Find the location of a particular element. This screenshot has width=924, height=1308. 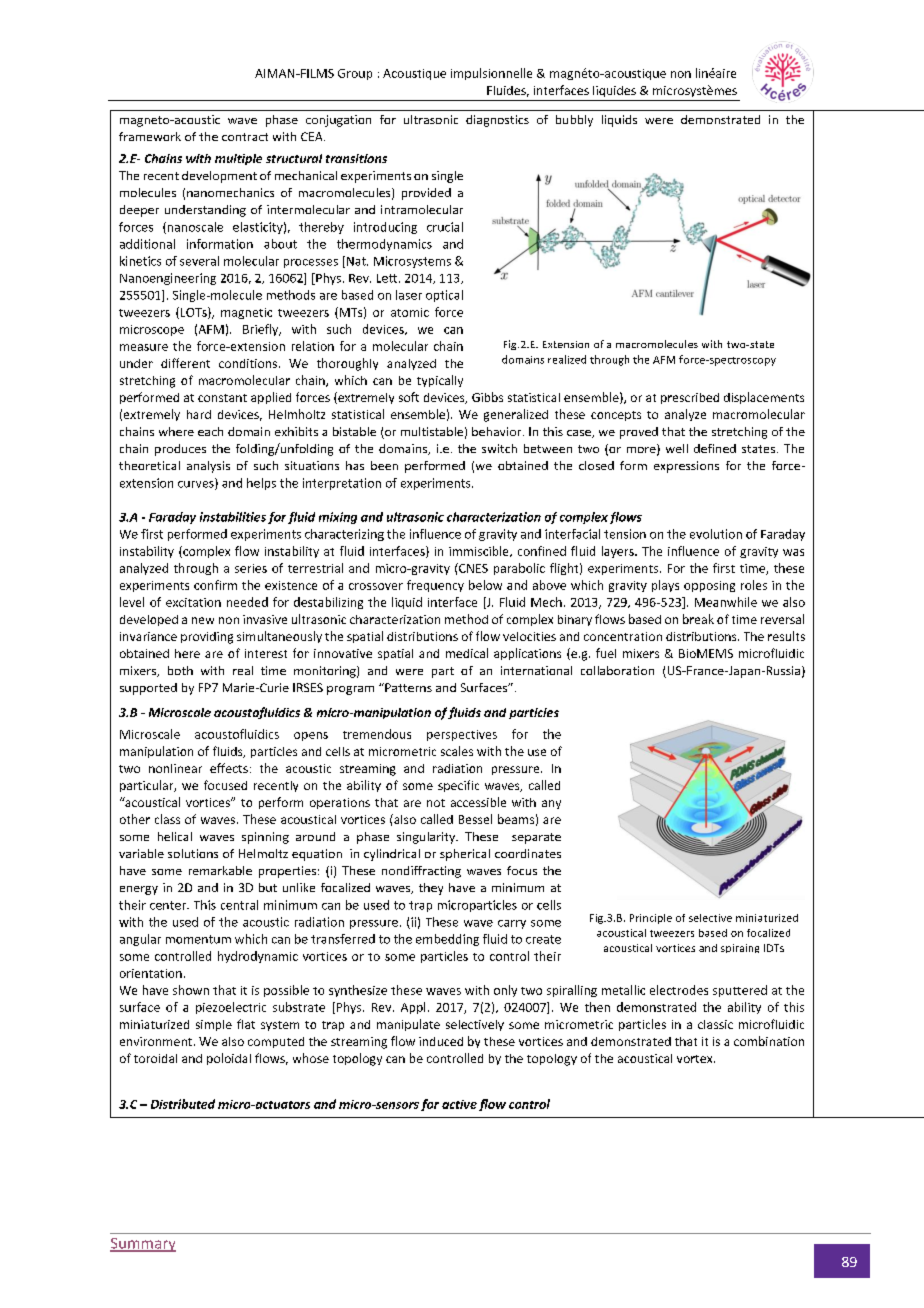

contract is located at coordinates (245, 137).
